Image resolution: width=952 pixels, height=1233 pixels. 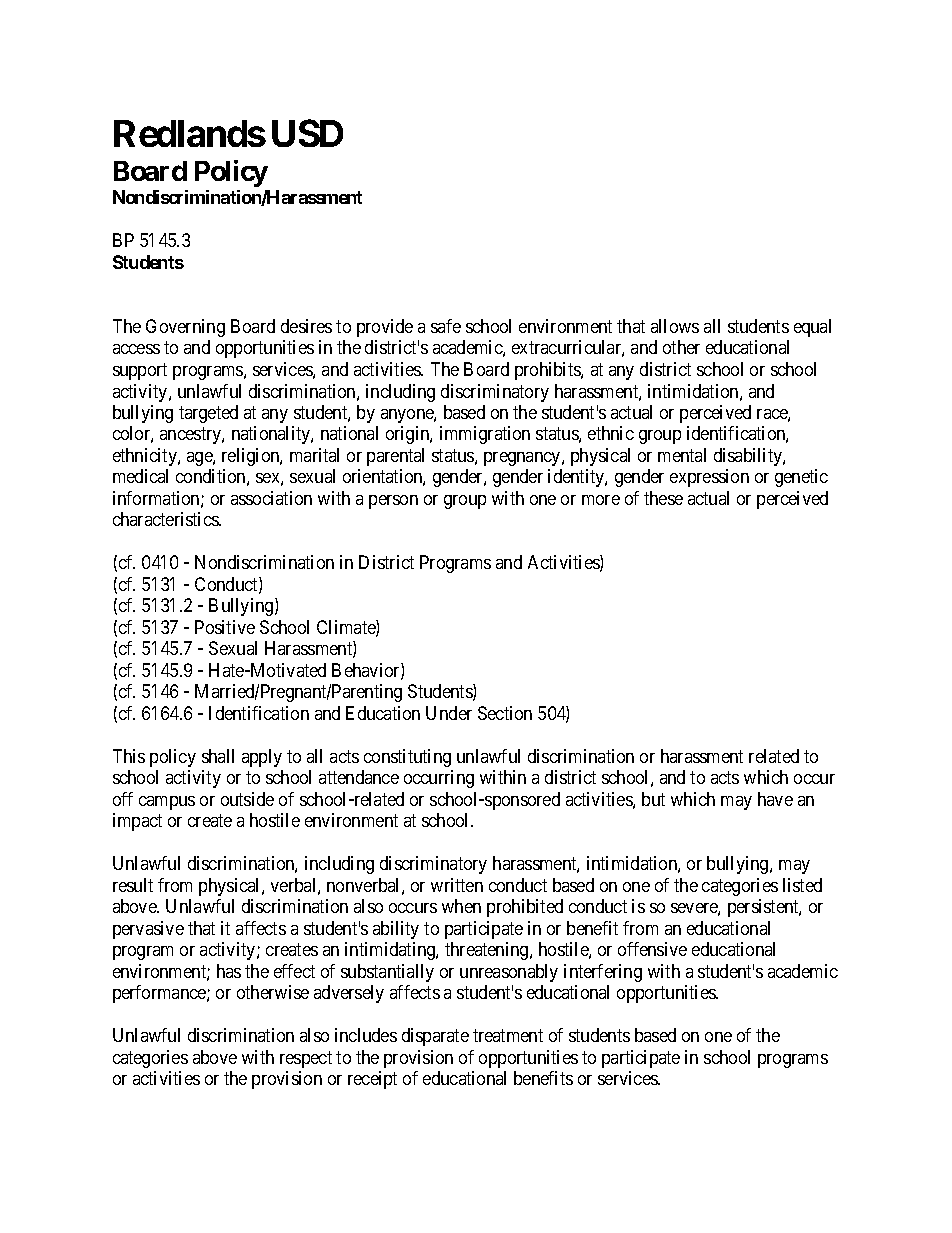 What do you see at coordinates (435, 1037) in the screenshot?
I see `disparate` at bounding box center [435, 1037].
